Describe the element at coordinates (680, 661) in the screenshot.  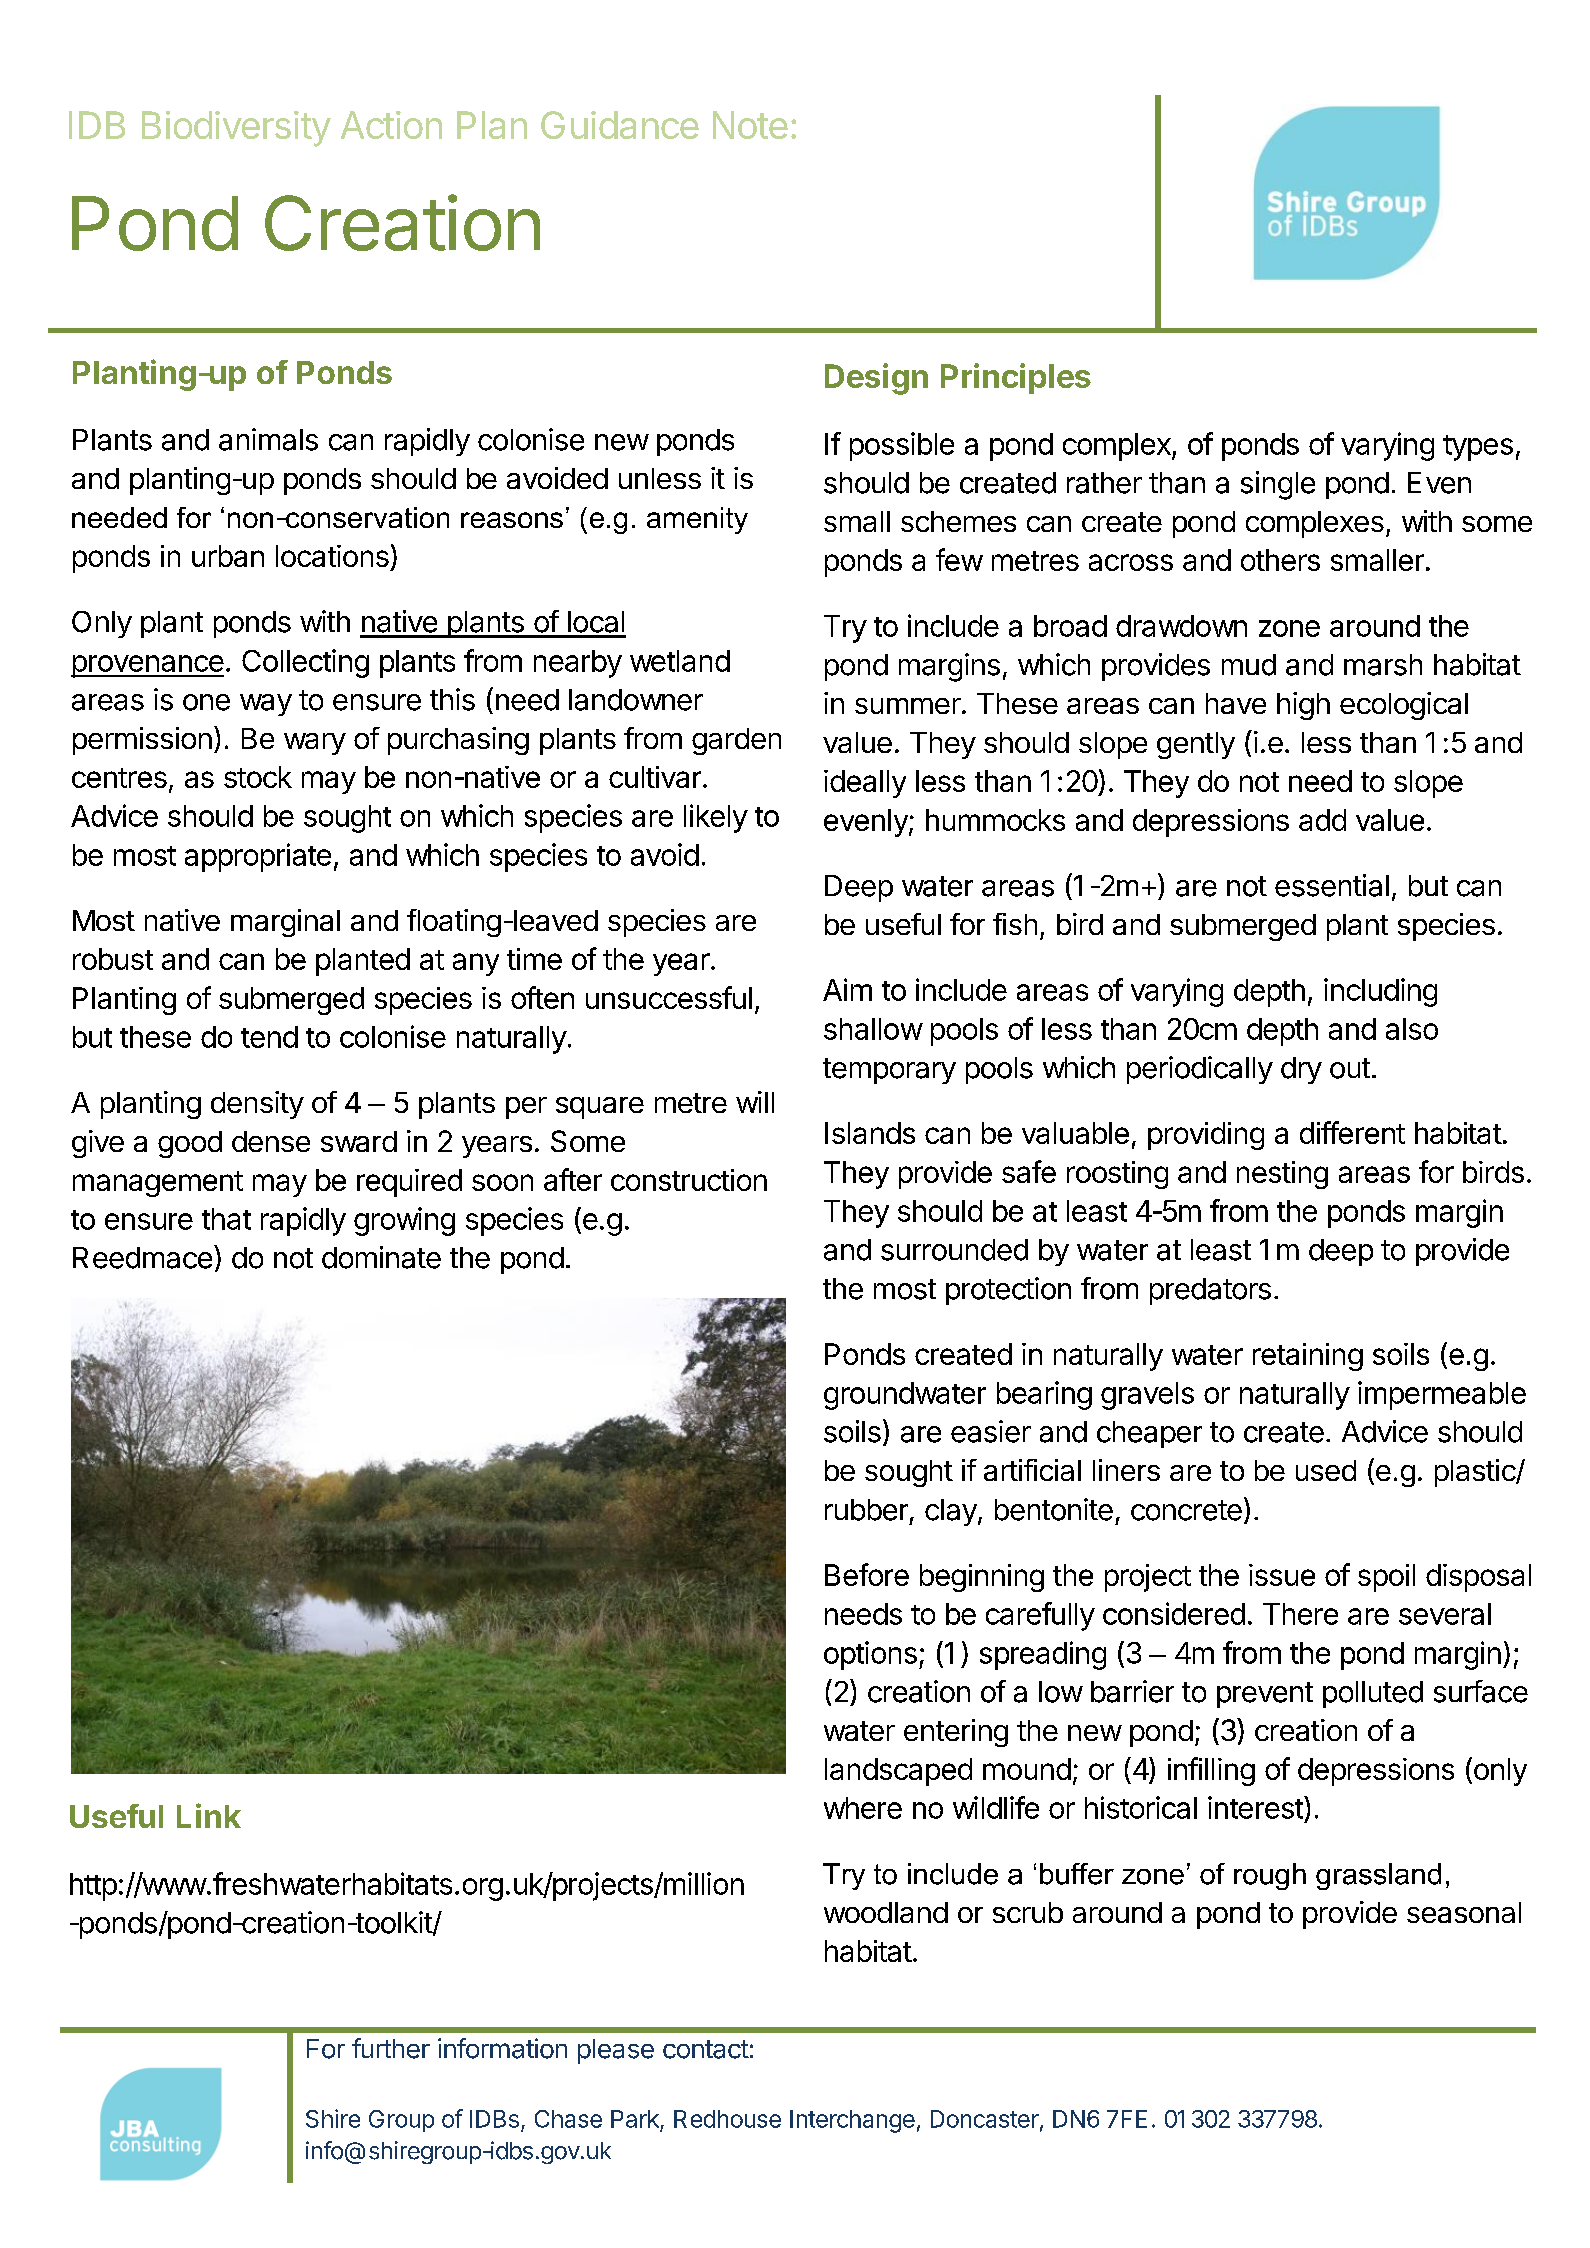
I see `wetland` at that location.
